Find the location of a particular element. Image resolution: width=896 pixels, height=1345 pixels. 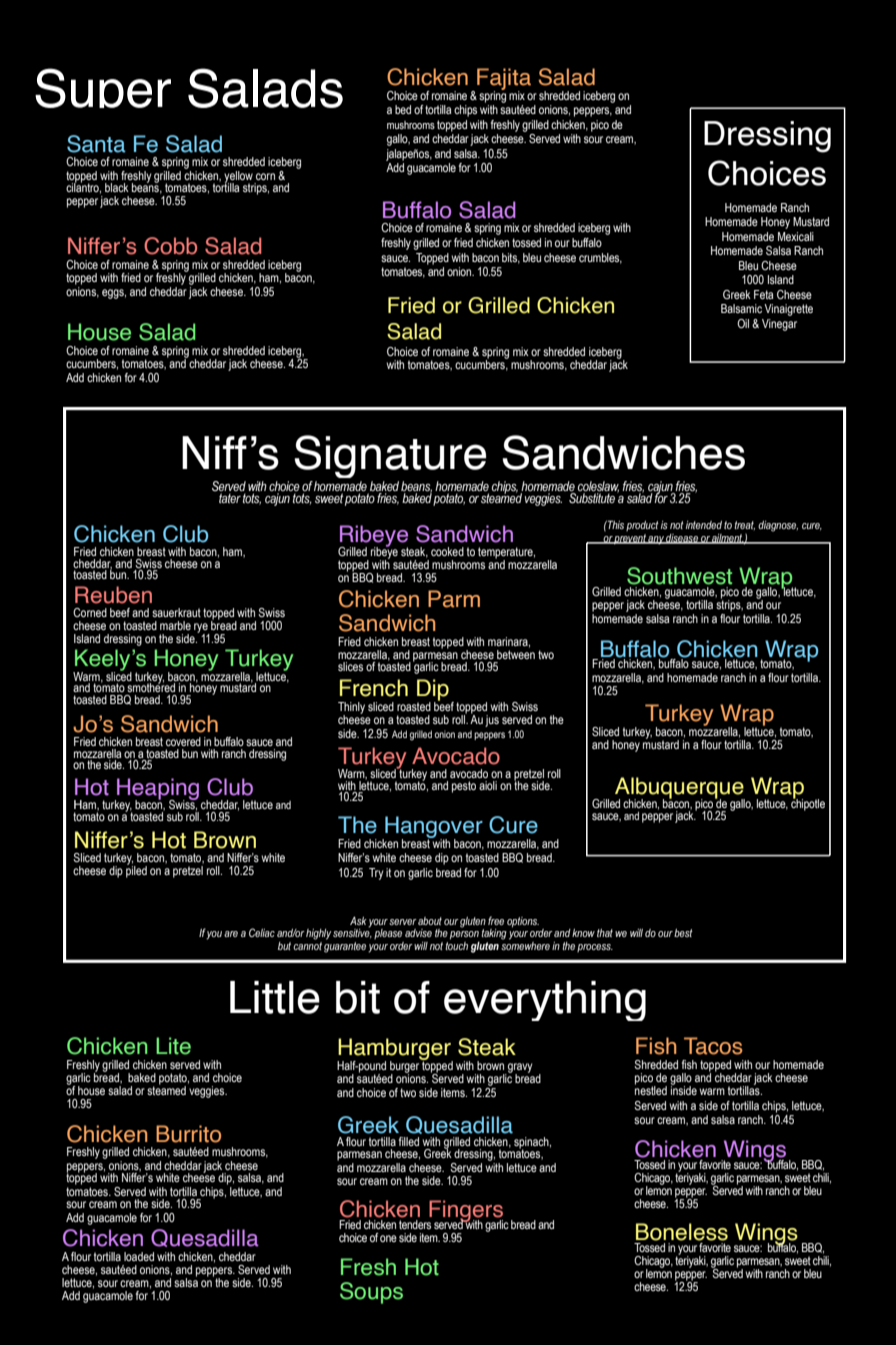

Reuben is located at coordinates (113, 595).
